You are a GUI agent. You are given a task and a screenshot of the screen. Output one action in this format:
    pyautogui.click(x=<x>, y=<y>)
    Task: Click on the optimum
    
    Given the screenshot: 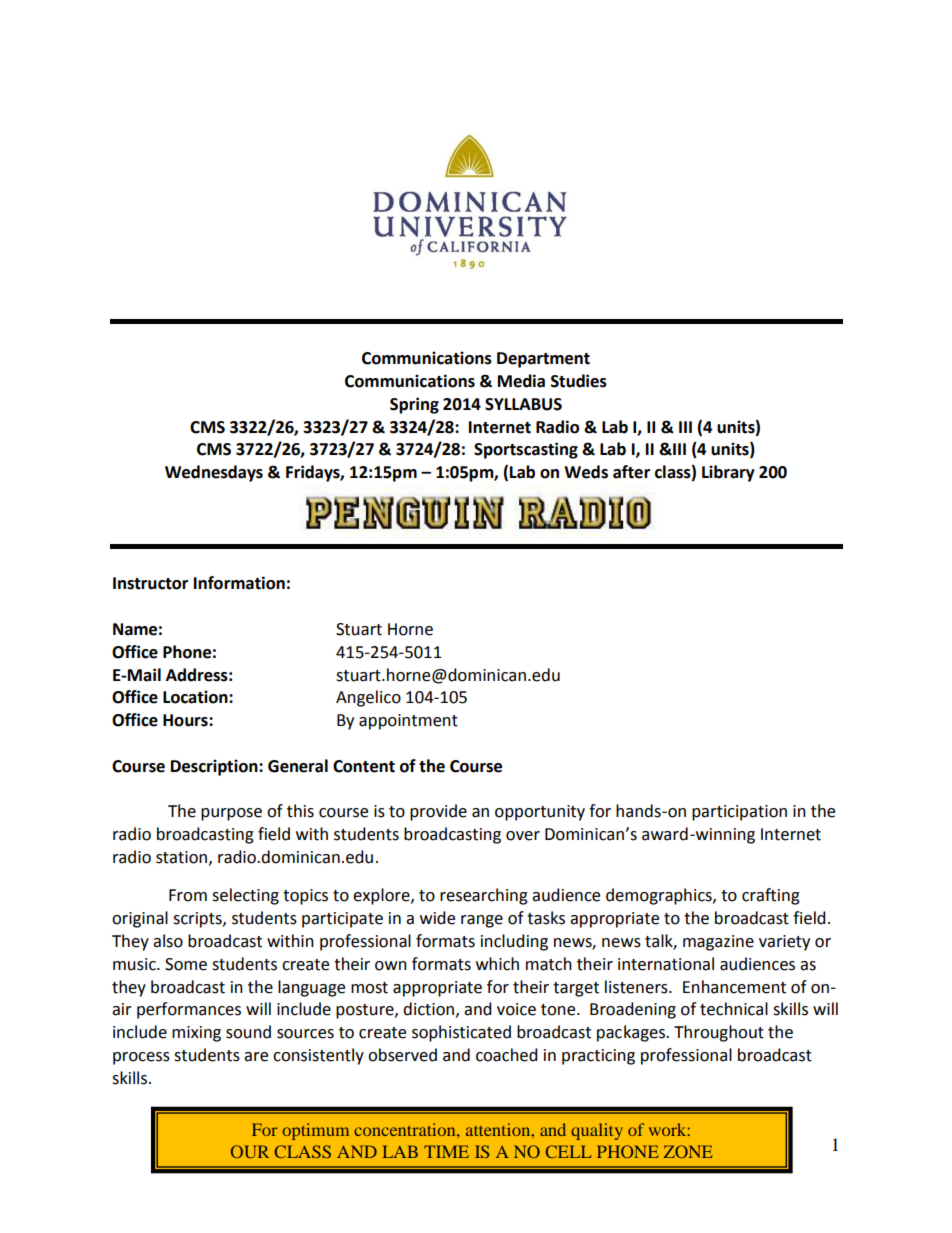 What is the action you would take?
    pyautogui.click(x=316, y=1131)
